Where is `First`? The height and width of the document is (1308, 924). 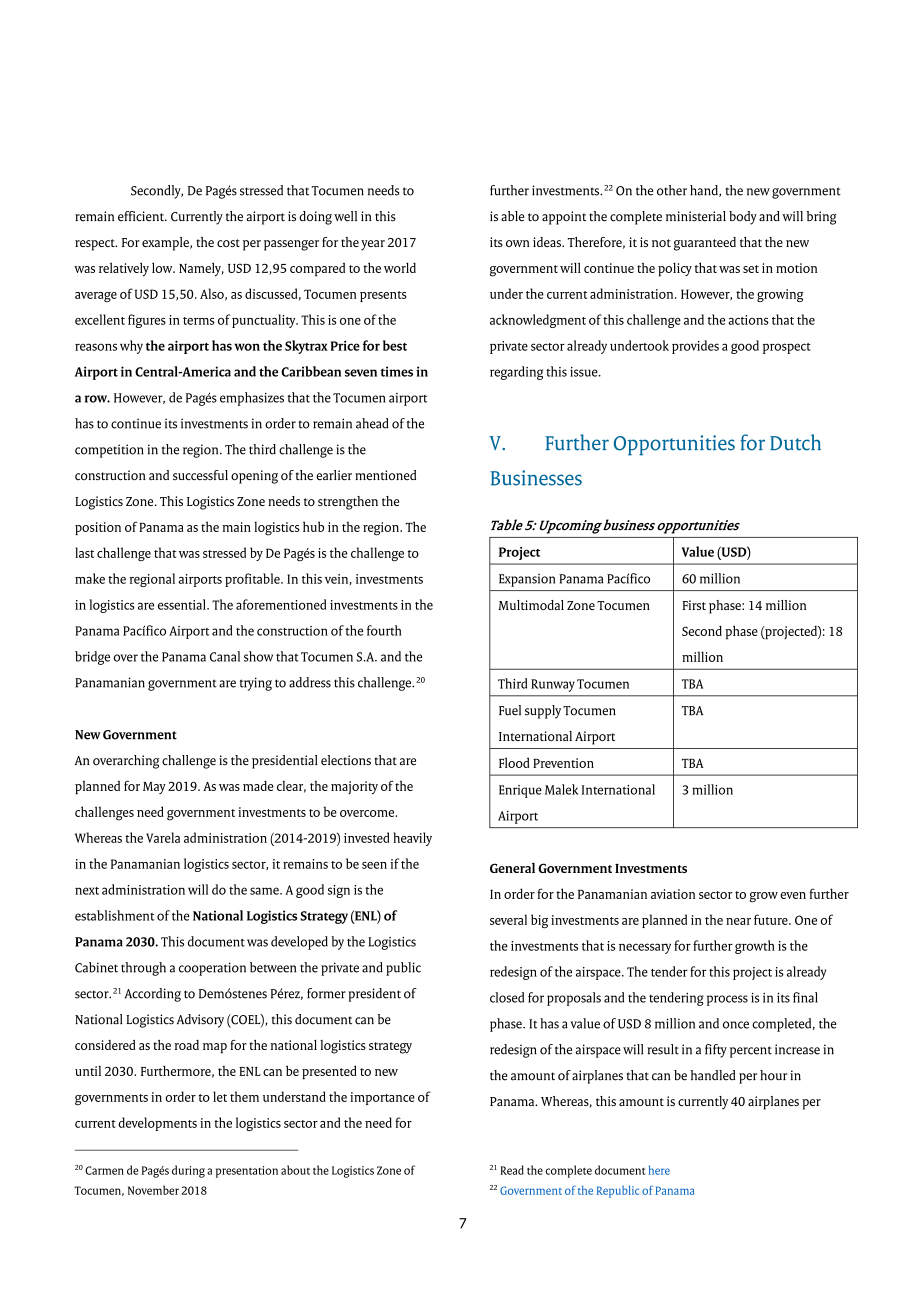
First is located at coordinates (694, 605).
